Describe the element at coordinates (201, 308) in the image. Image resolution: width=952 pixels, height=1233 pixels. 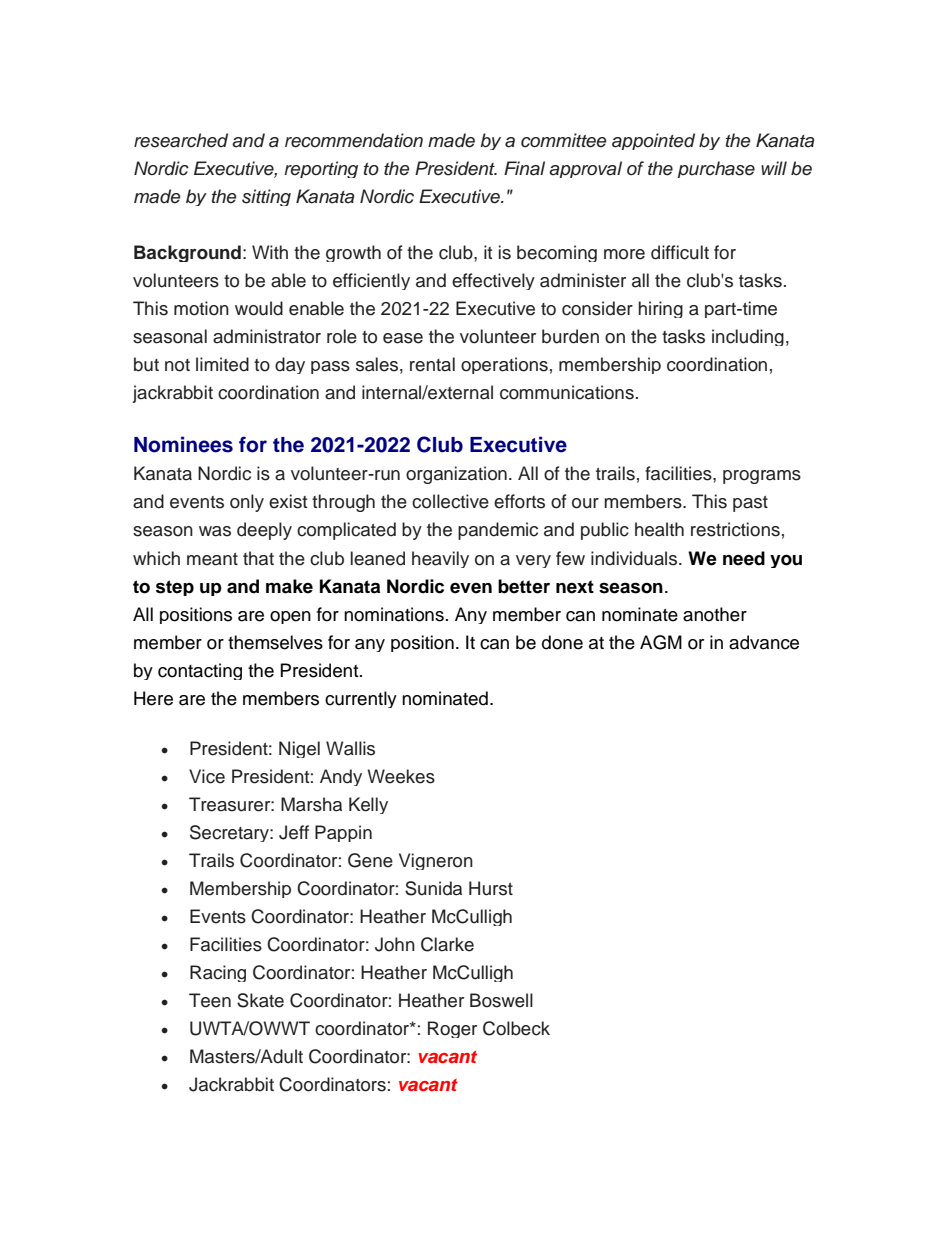
I see `motion` at that location.
